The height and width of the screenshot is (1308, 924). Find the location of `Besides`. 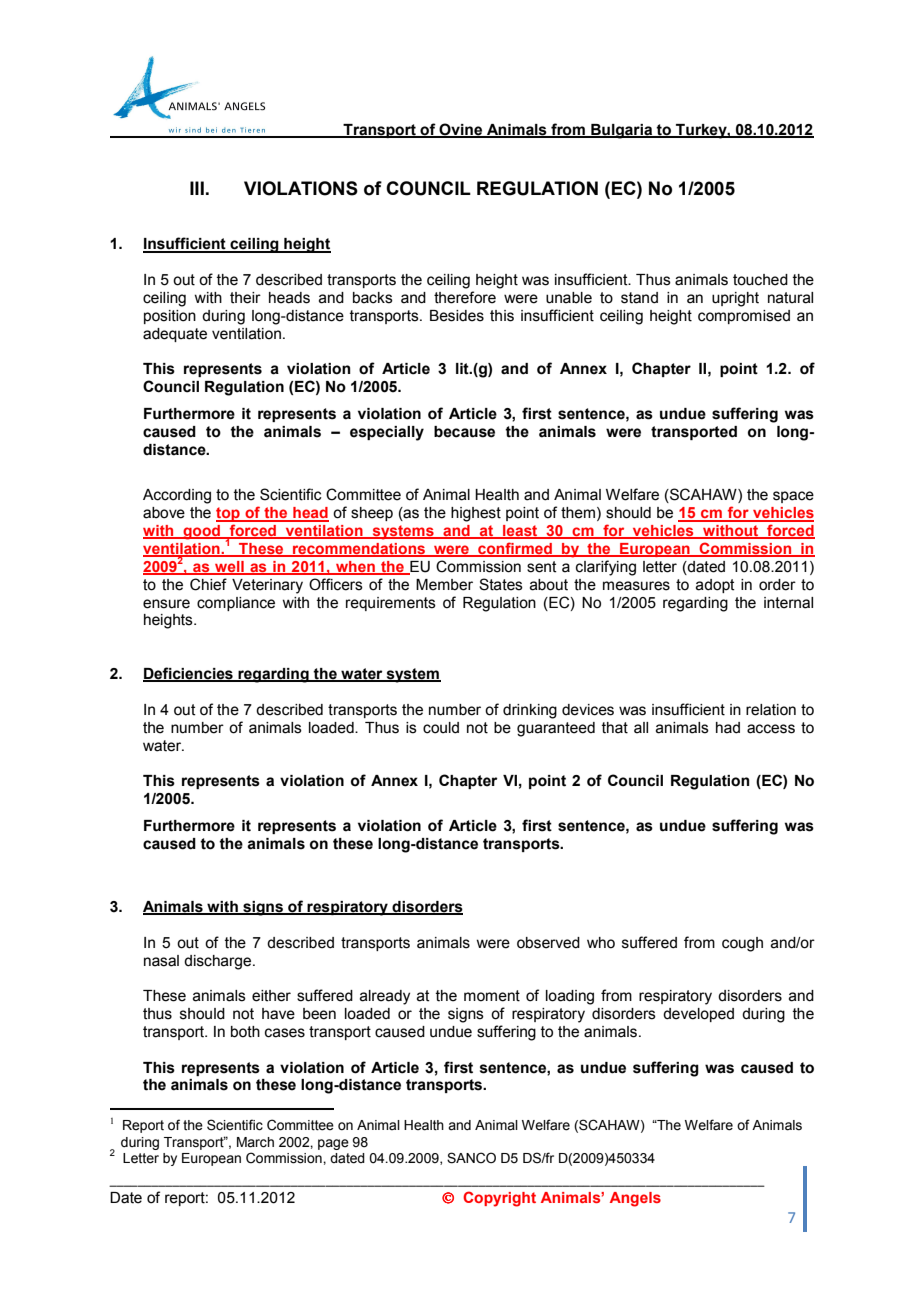

Besides is located at coordinates (457, 316).
